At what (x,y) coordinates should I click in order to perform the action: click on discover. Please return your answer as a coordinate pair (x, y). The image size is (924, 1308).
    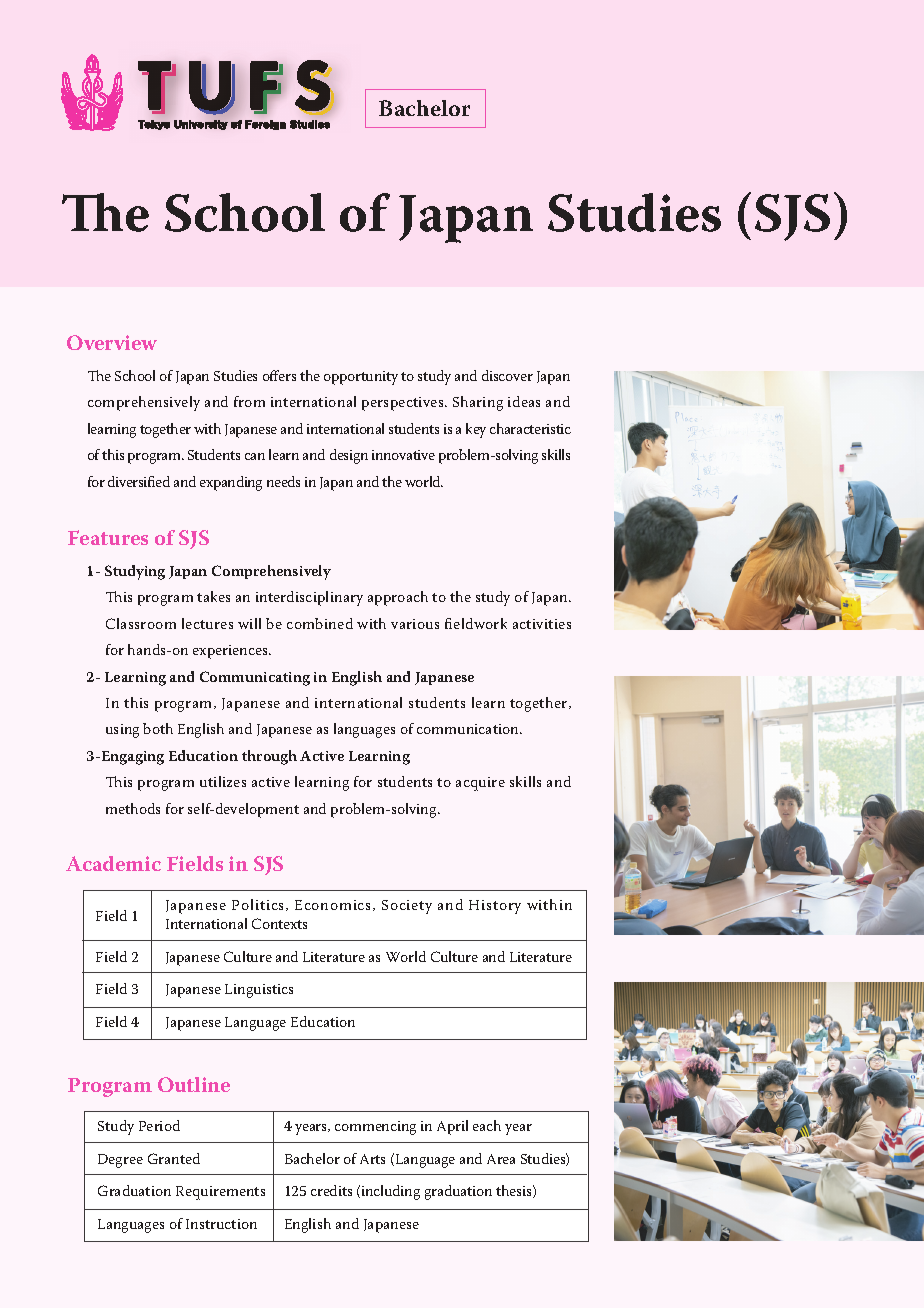
    Looking at the image, I should click on (507, 375).
